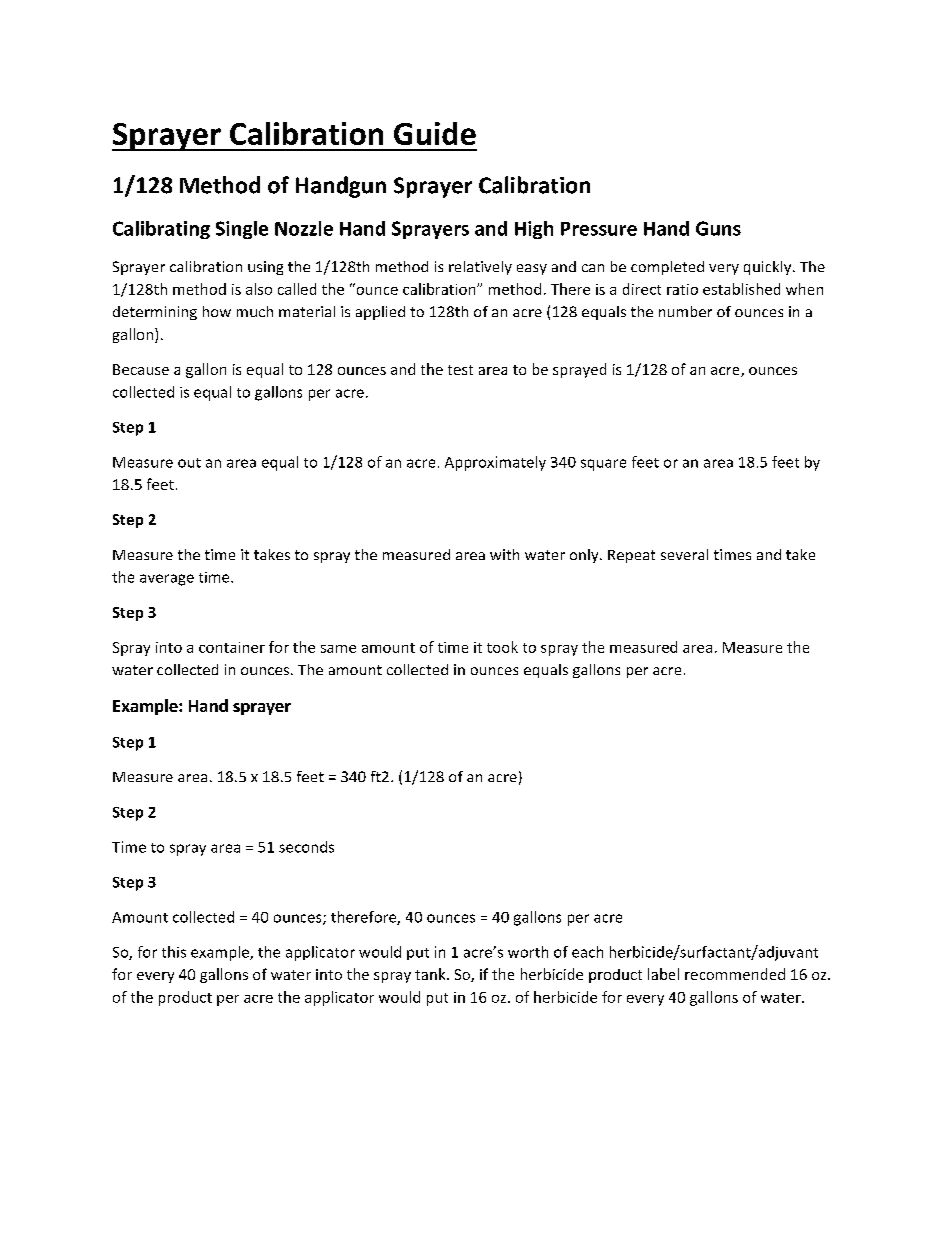  Describe the element at coordinates (603, 465) in the document. I see `square` at that location.
